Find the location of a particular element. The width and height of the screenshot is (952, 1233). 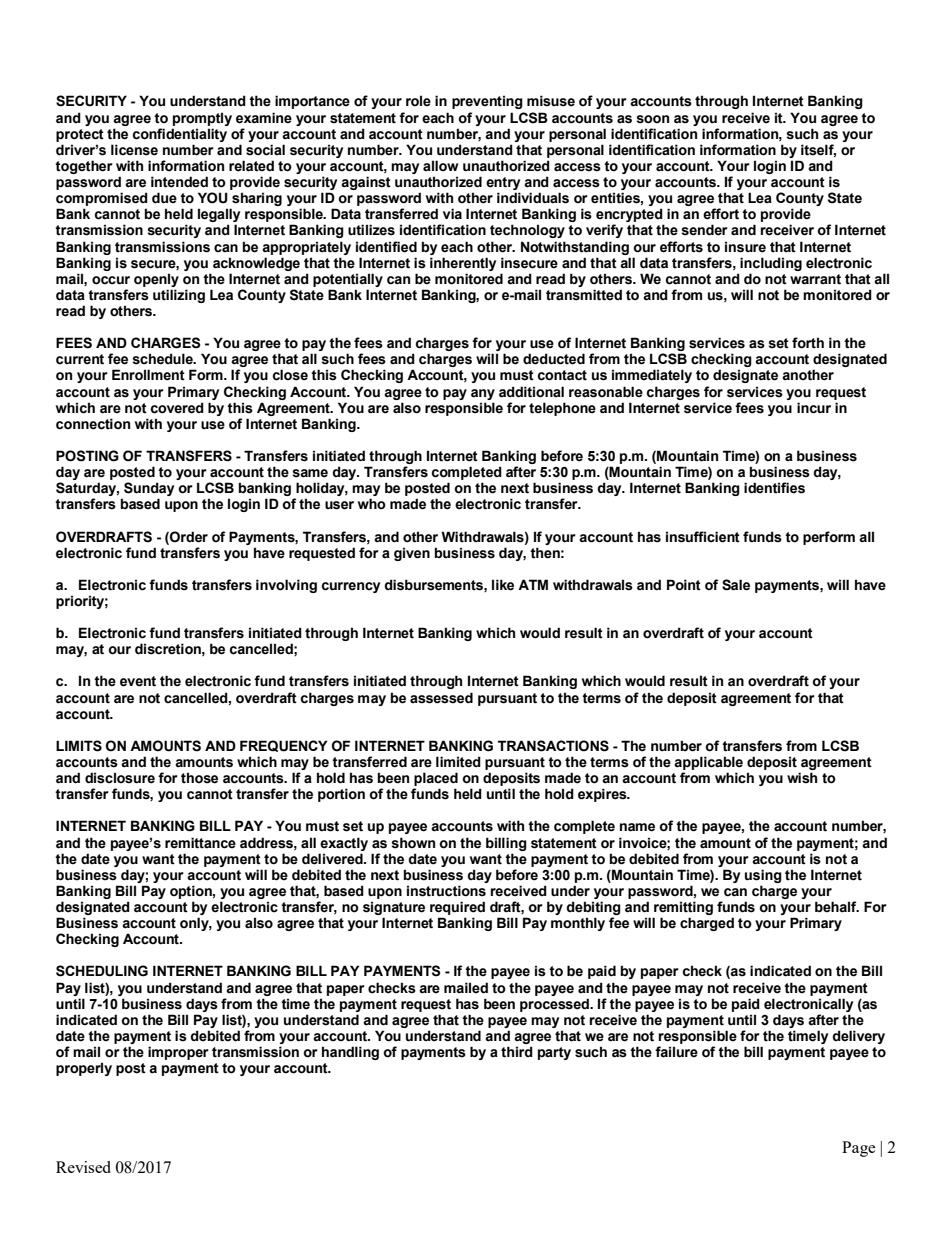

like is located at coordinates (503, 585).
